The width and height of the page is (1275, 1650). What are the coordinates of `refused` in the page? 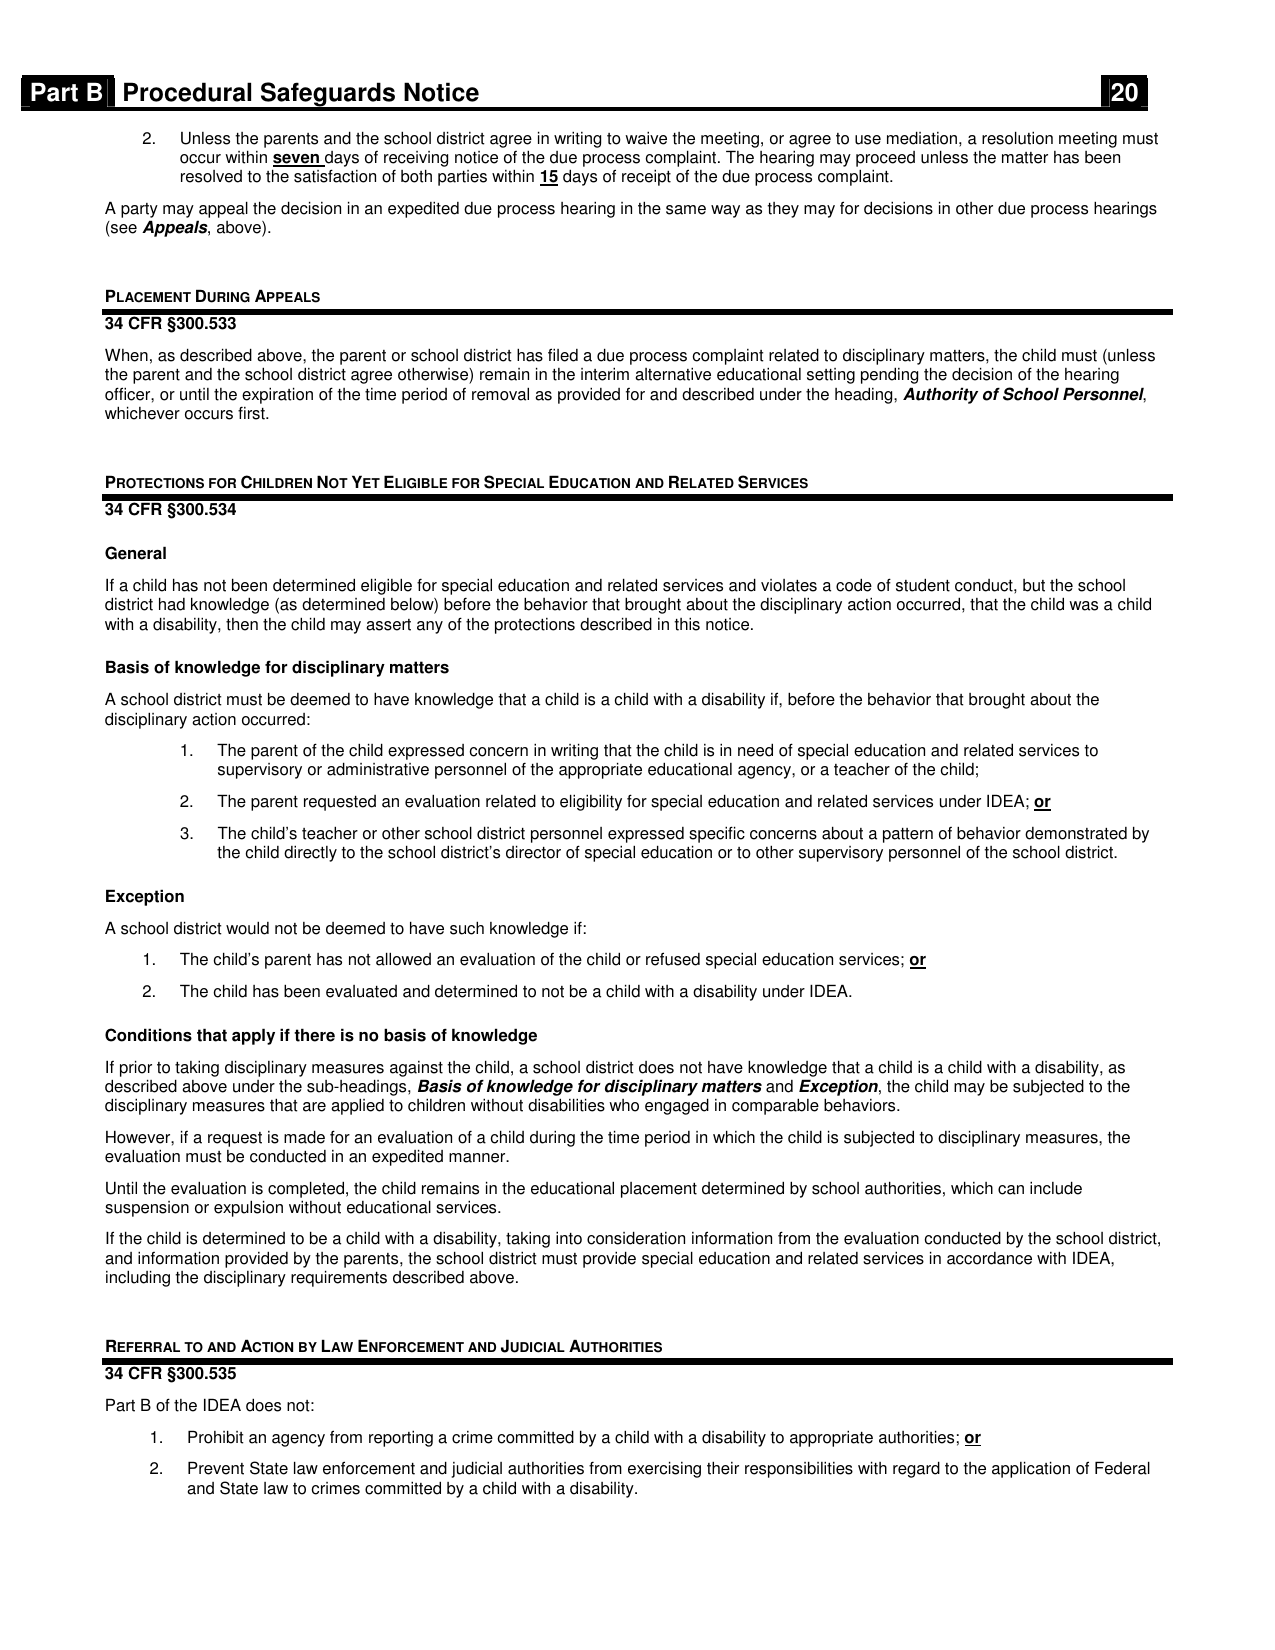 It's located at (673, 959).
